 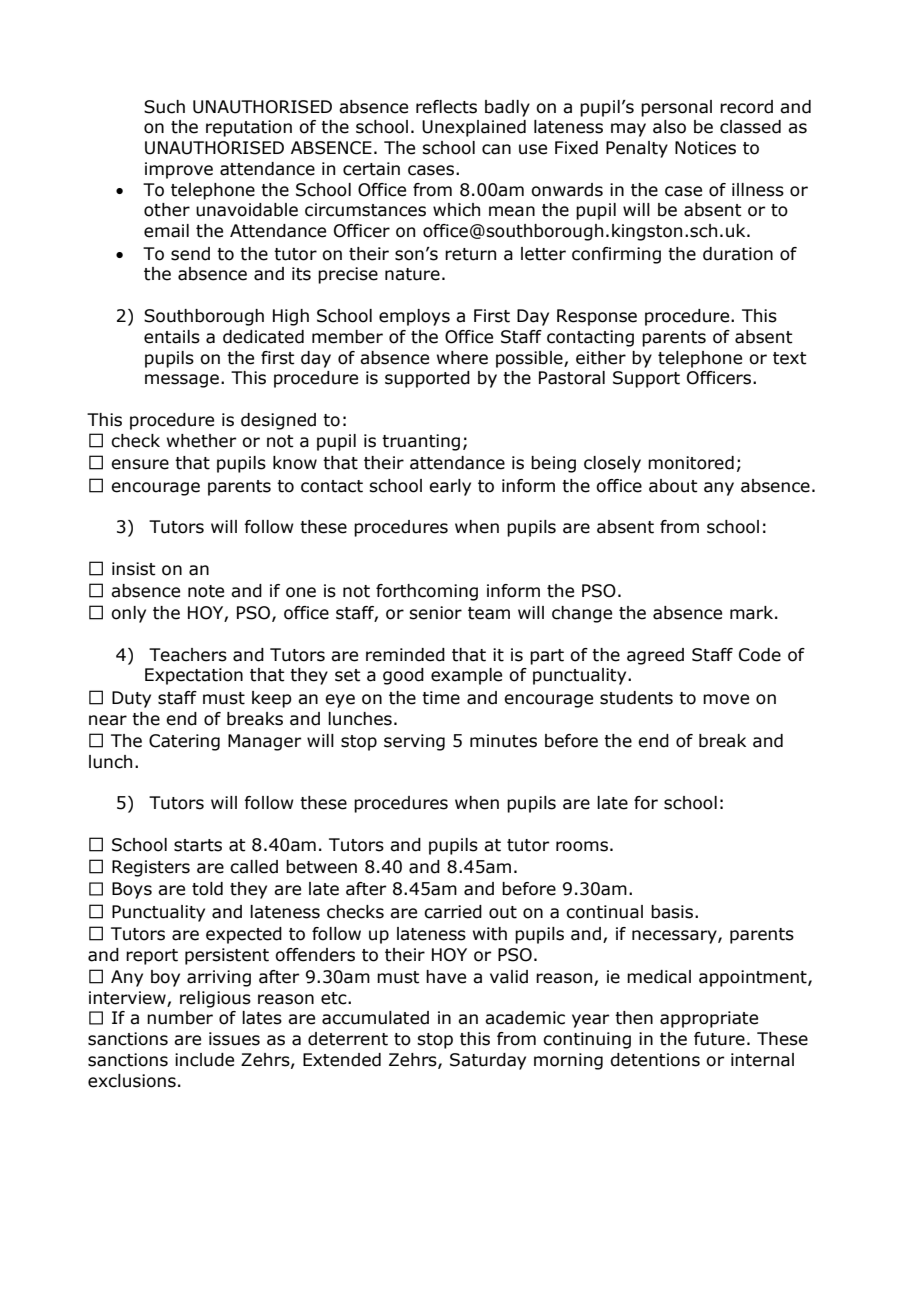 What do you see at coordinates (204, 1060) in the screenshot?
I see `include` at bounding box center [204, 1060].
